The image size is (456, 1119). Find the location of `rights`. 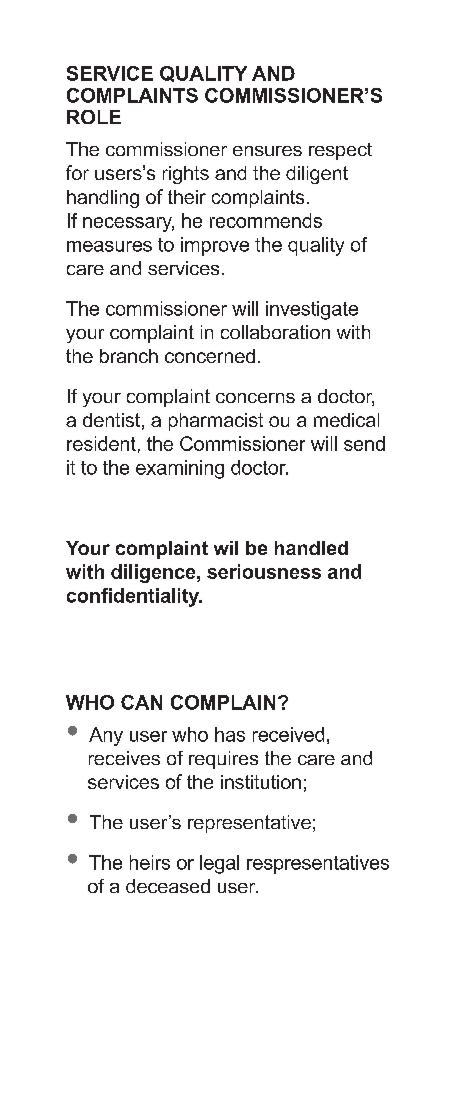

rights is located at coordinates (186, 175).
